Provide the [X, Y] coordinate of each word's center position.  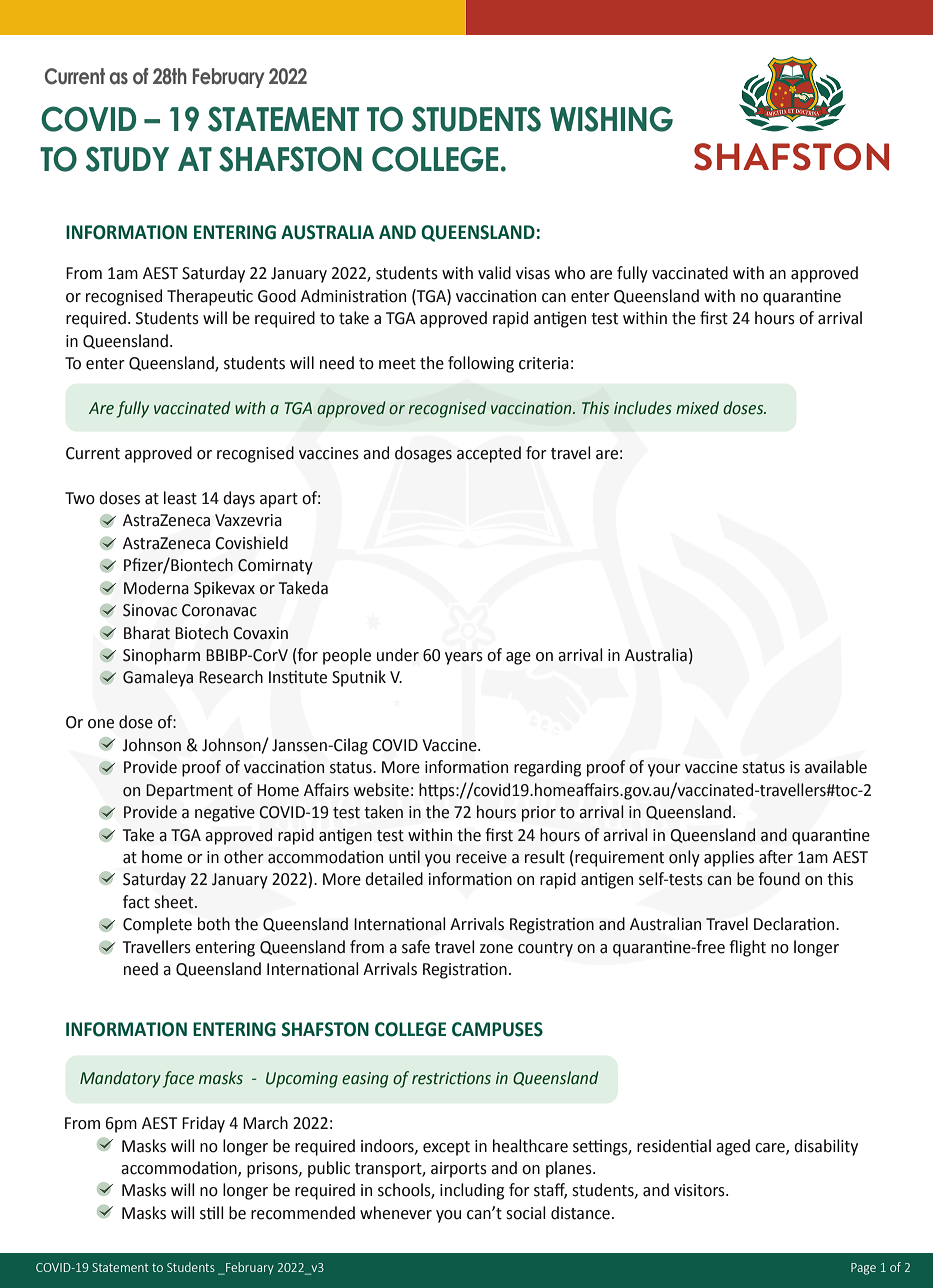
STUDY [127, 159]
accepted [489, 454]
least [180, 498]
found [779, 879]
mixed [697, 408]
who [570, 273]
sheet [175, 902]
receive [481, 857]
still [212, 1213]
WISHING [611, 119]
